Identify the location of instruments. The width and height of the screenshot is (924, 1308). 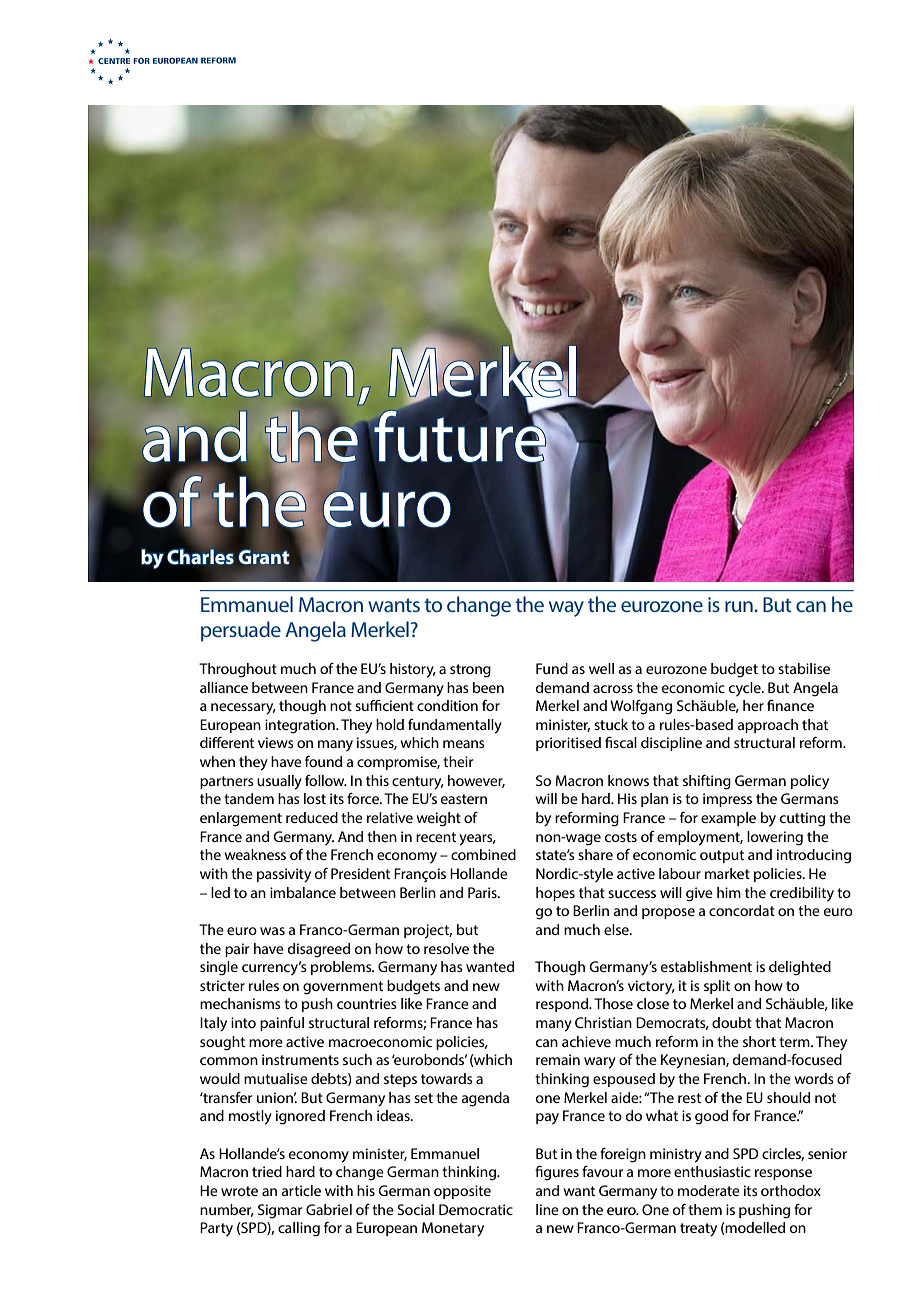
(300, 1059).
